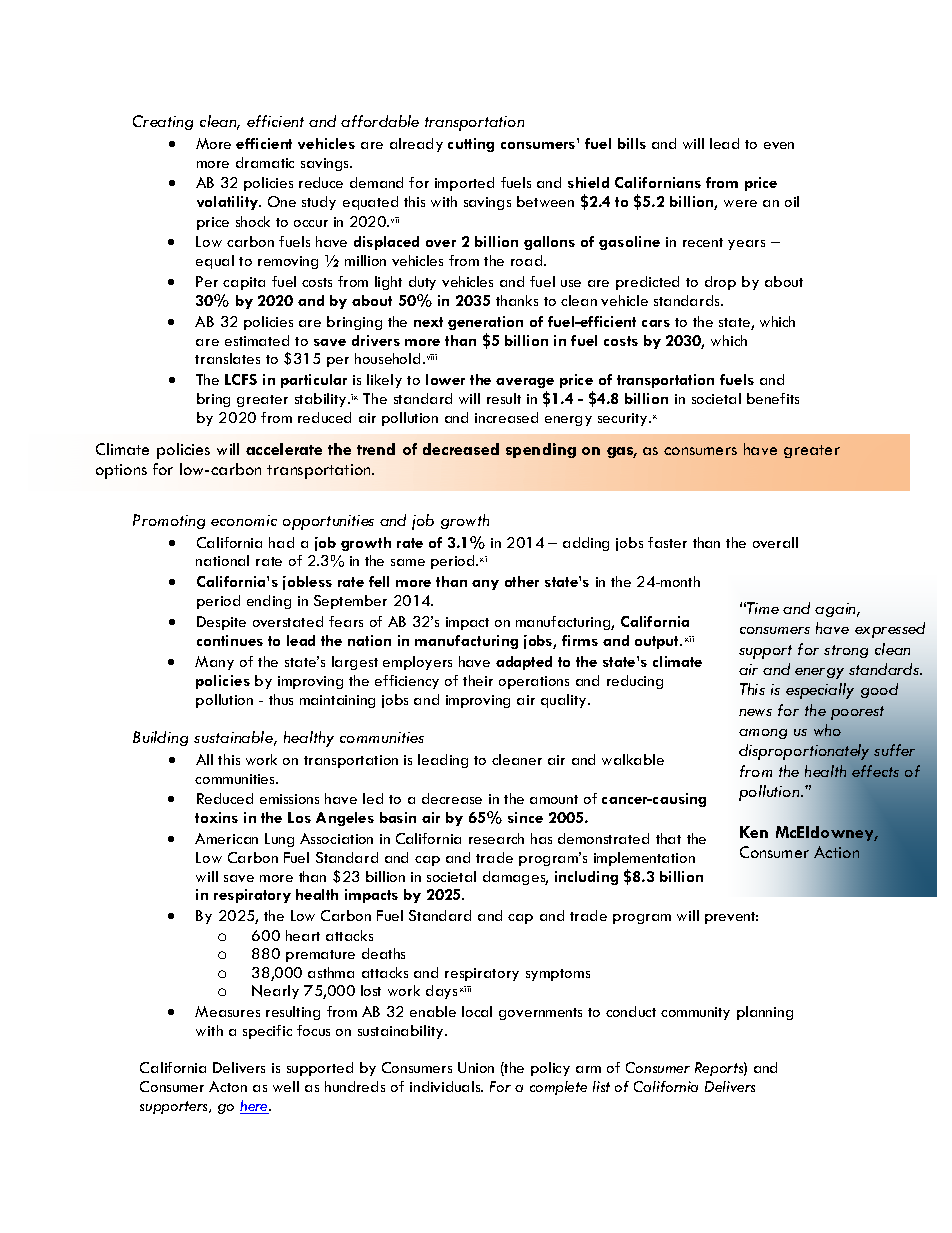  What do you see at coordinates (226, 838) in the screenshot?
I see `American` at bounding box center [226, 838].
